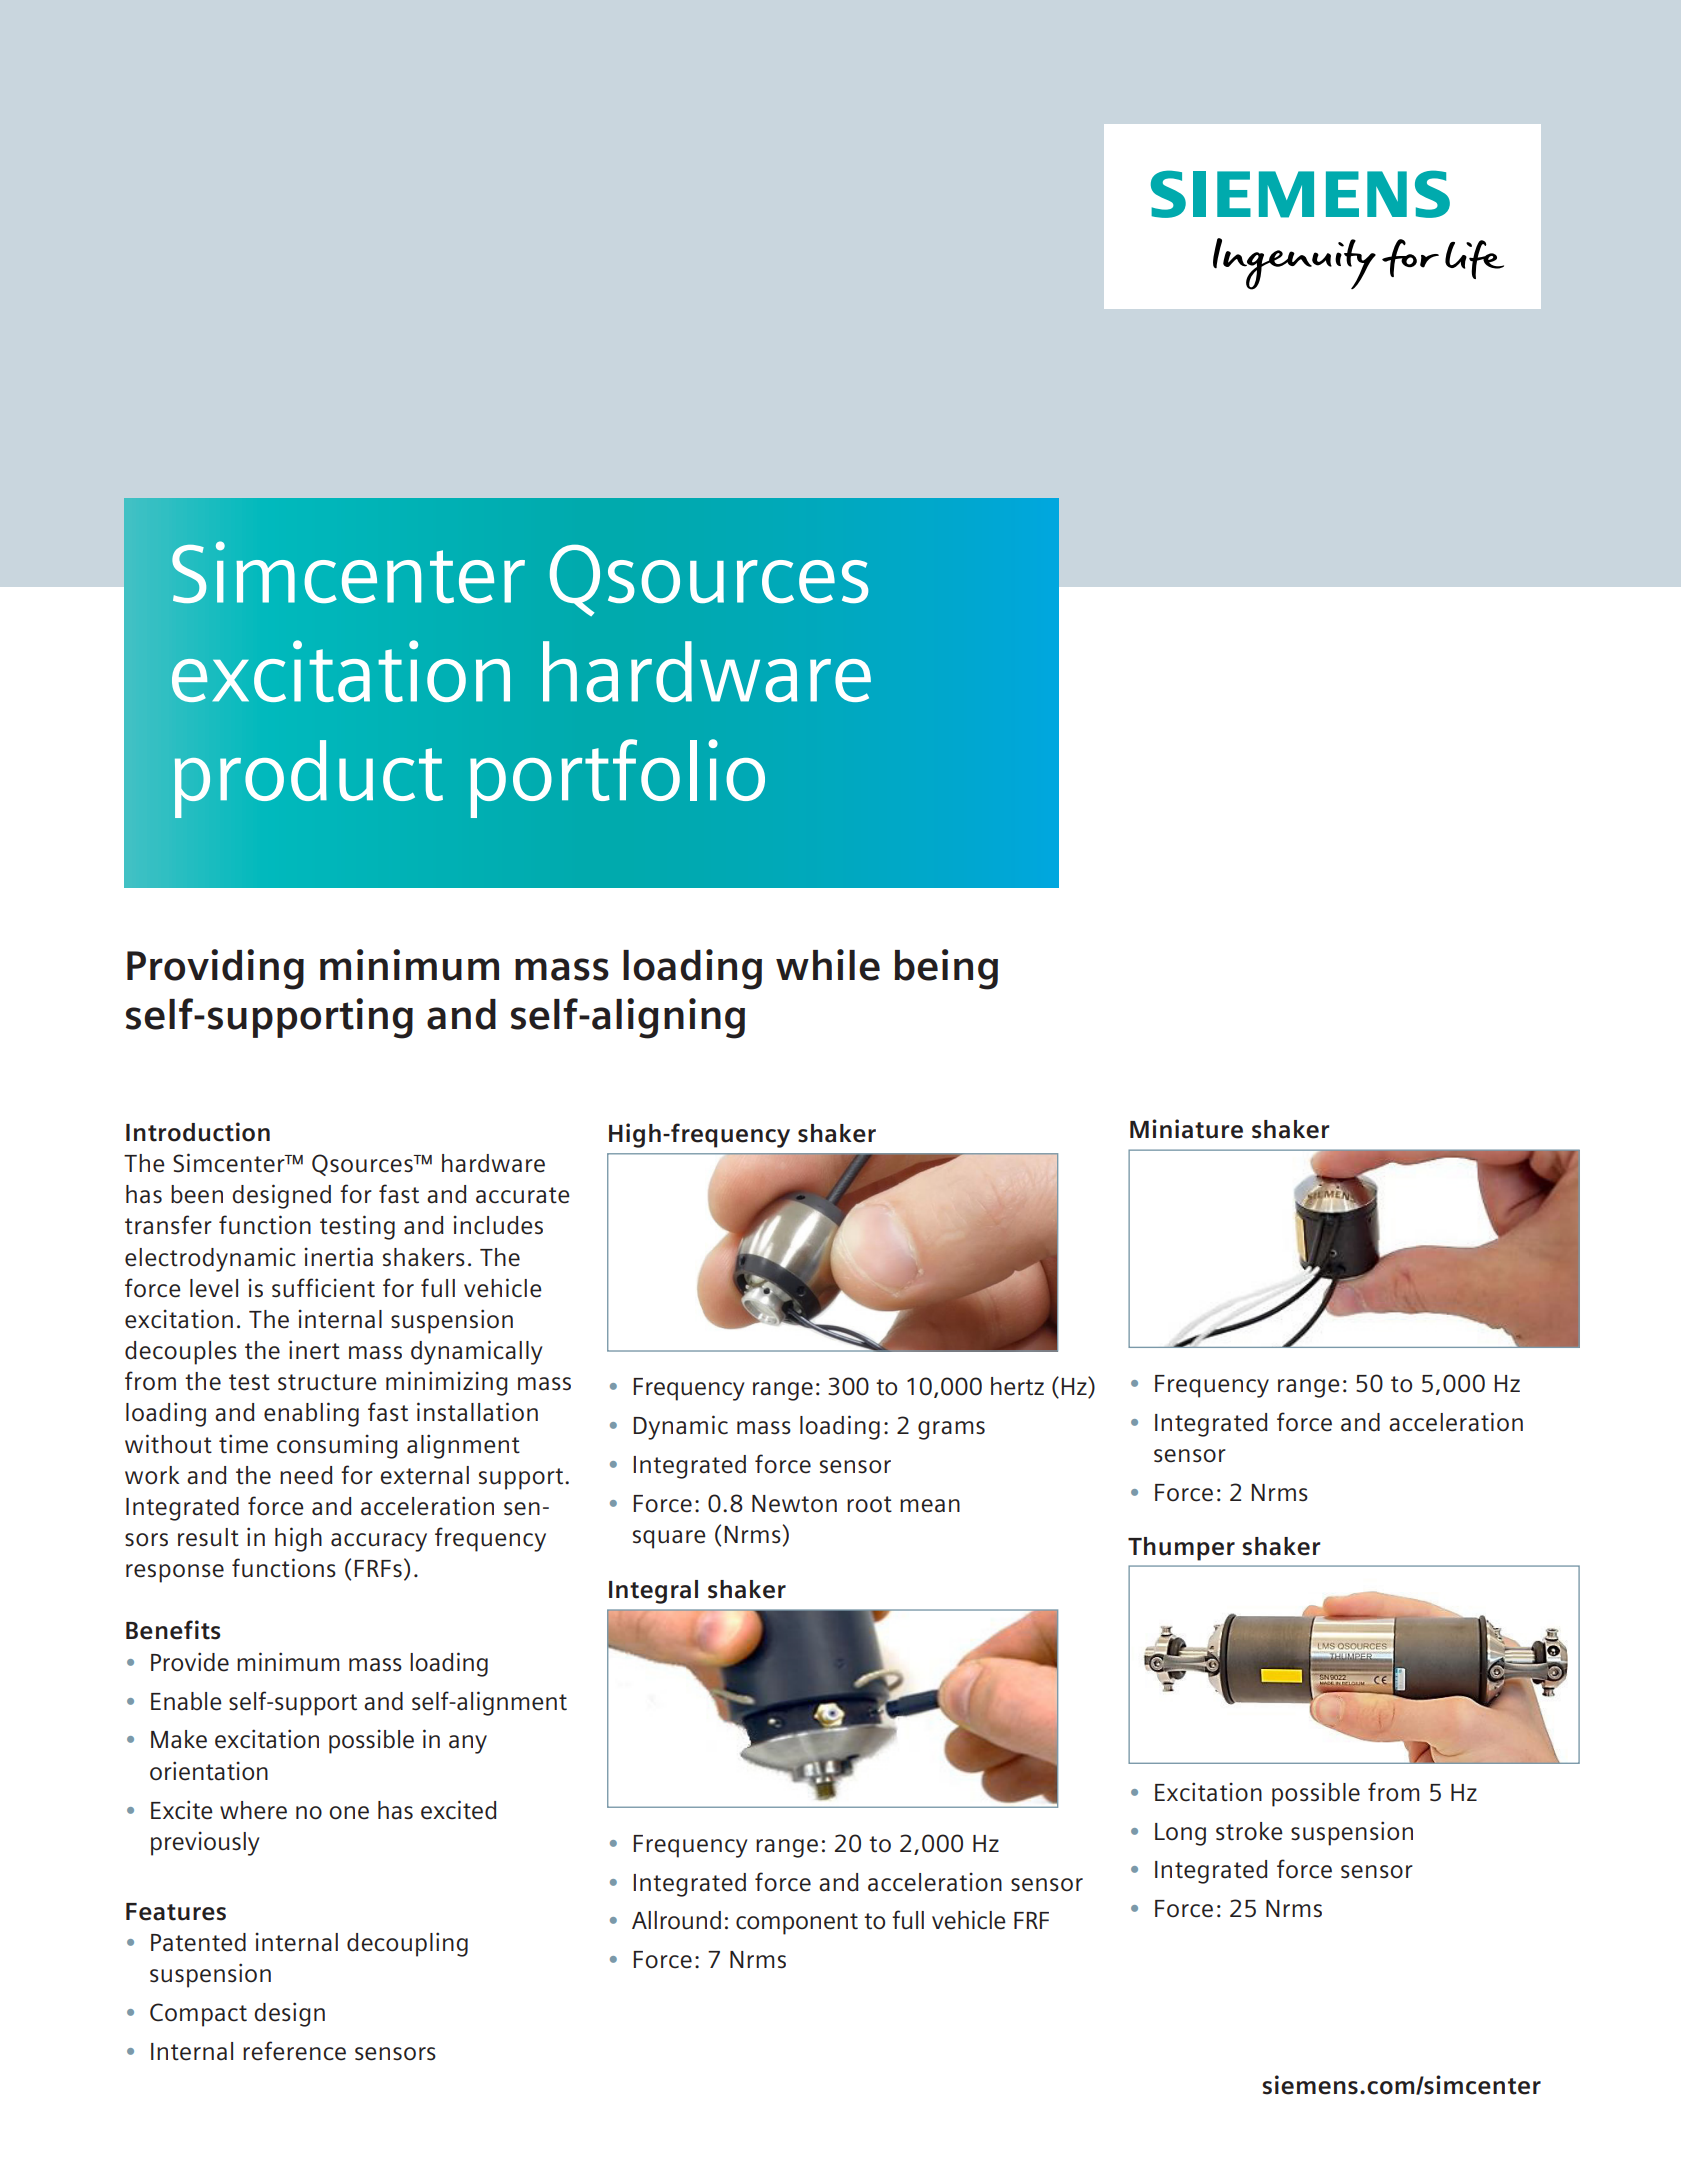  I want to click on being, so click(946, 969).
